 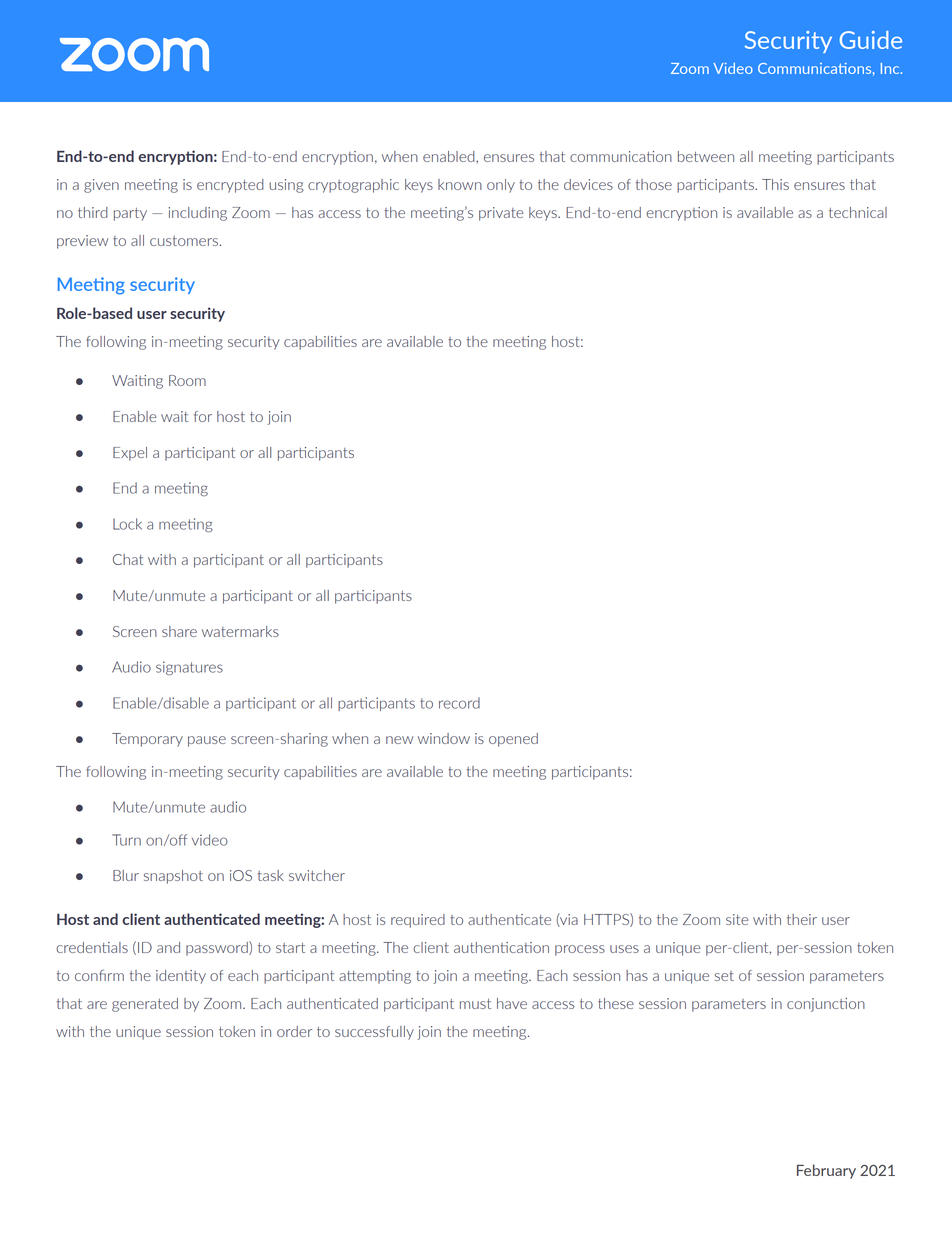 What do you see at coordinates (187, 380) in the image?
I see `Room` at bounding box center [187, 380].
